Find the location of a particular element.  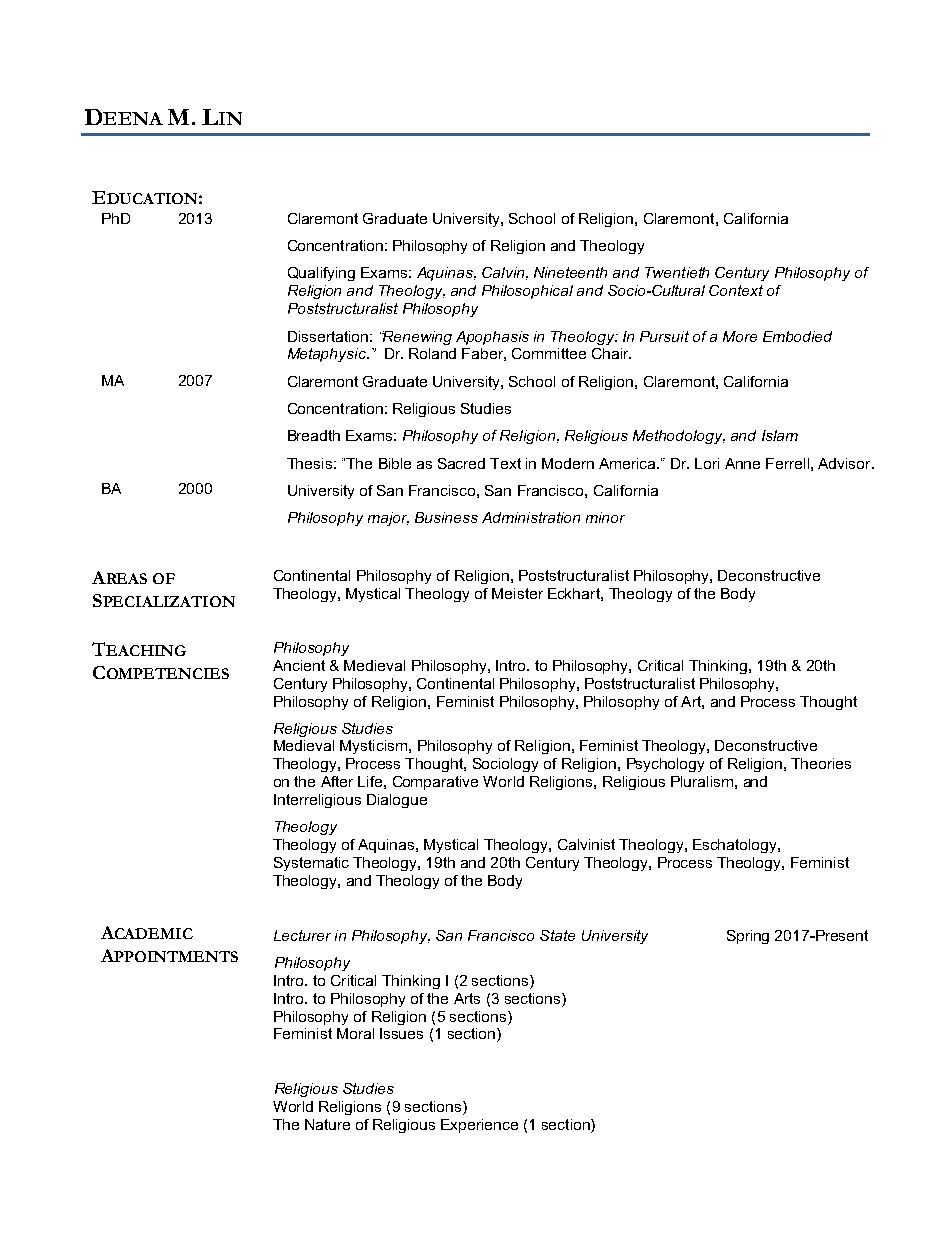

State is located at coordinates (557, 935).
